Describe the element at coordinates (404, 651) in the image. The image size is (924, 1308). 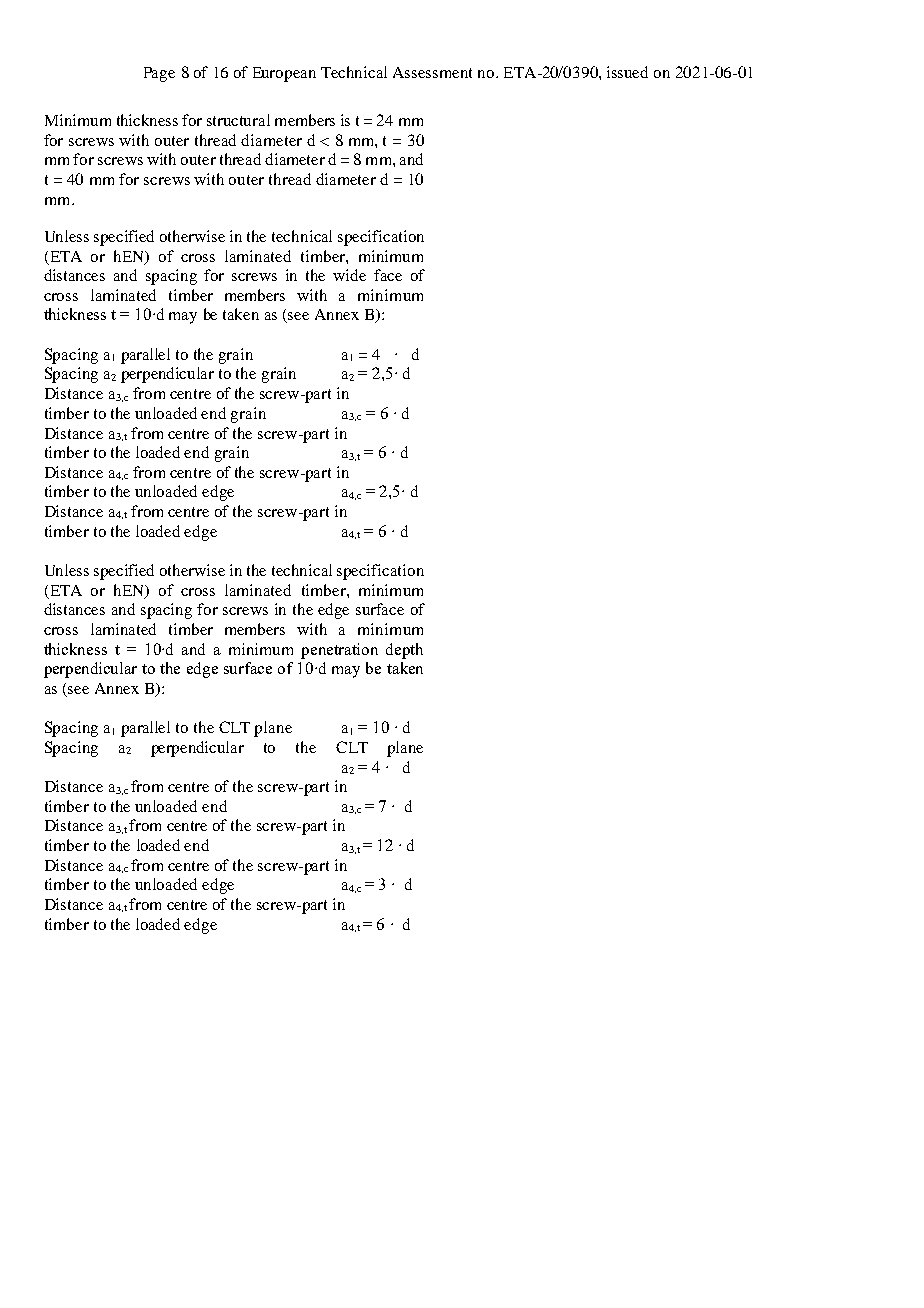
I see `depth` at that location.
